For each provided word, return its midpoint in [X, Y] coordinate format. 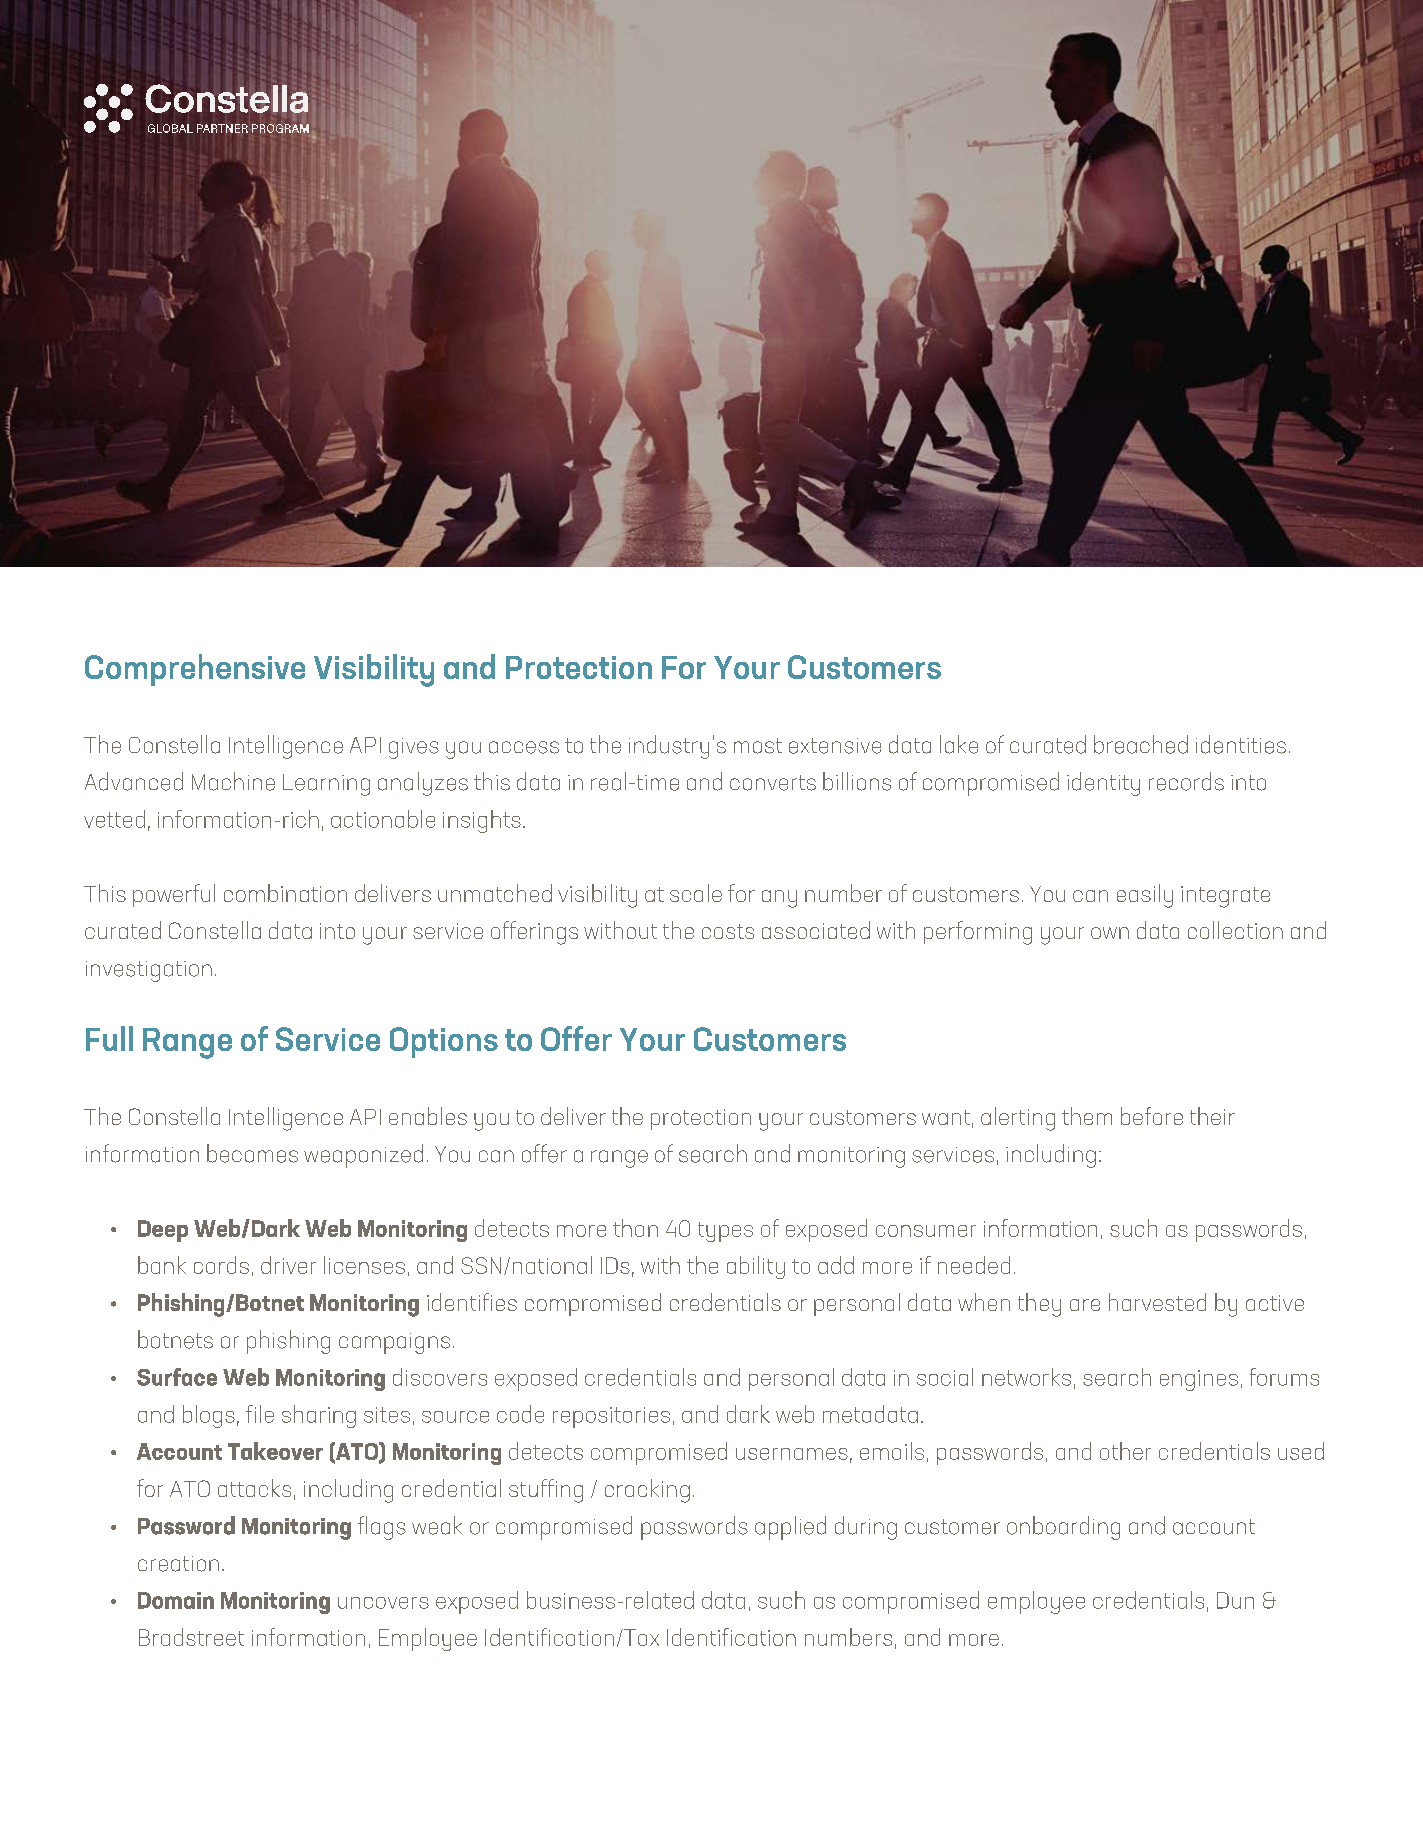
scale [696, 893]
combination [285, 893]
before [1152, 1116]
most [758, 746]
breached [1141, 744]
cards [221, 1265]
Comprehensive [195, 670]
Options [444, 1042]
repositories [611, 1417]
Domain [176, 1600]
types [725, 1232]
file [260, 1414]
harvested [1157, 1302]
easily [1145, 896]
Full [109, 1038]
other [1125, 1451]
